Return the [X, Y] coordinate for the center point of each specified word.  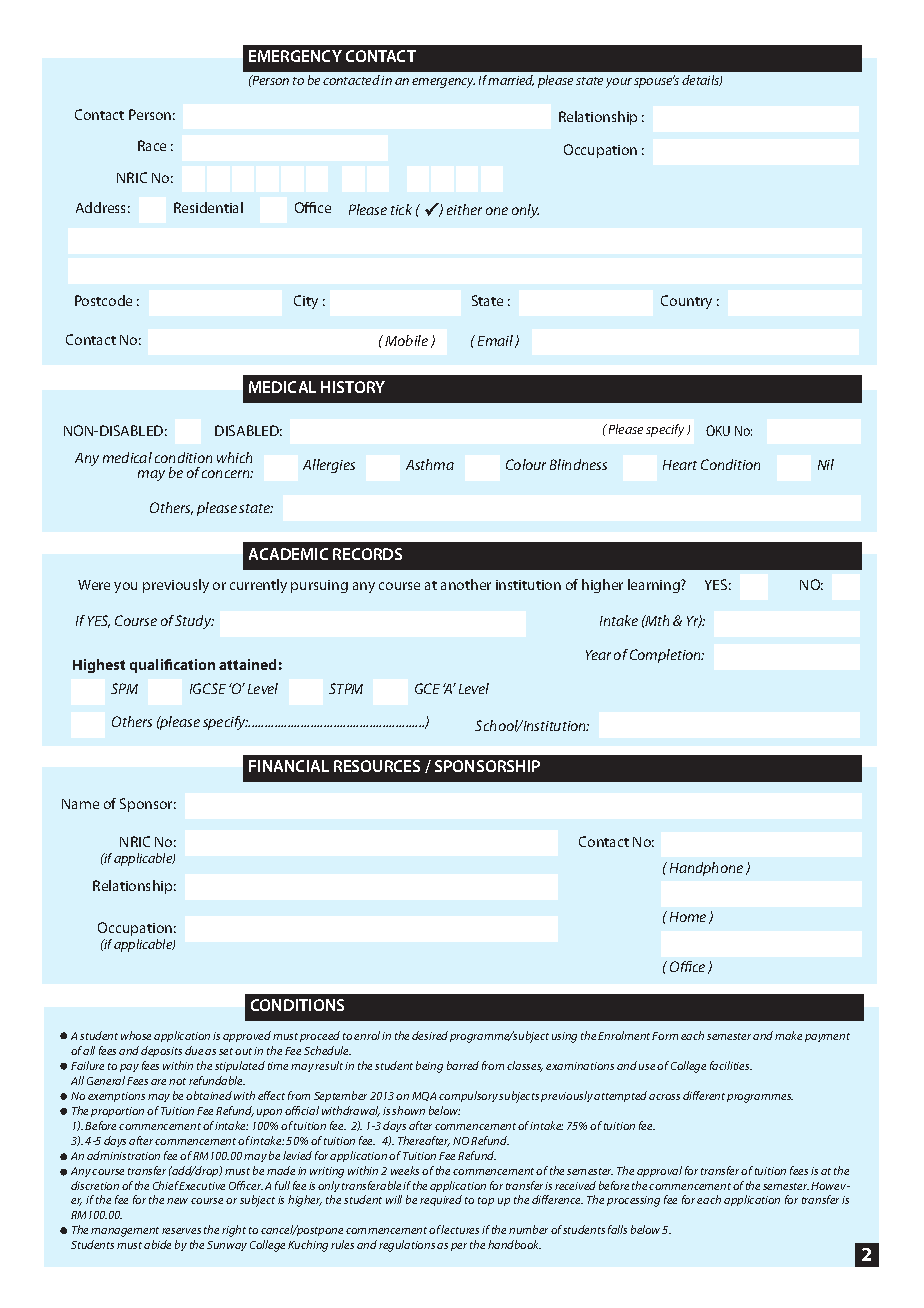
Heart [680, 465]
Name [80, 804]
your [619, 83]
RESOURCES [377, 766]
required [441, 1200]
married [511, 80]
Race [152, 145]
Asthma [430, 464]
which [234, 457]
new [177, 1201]
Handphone [706, 869]
